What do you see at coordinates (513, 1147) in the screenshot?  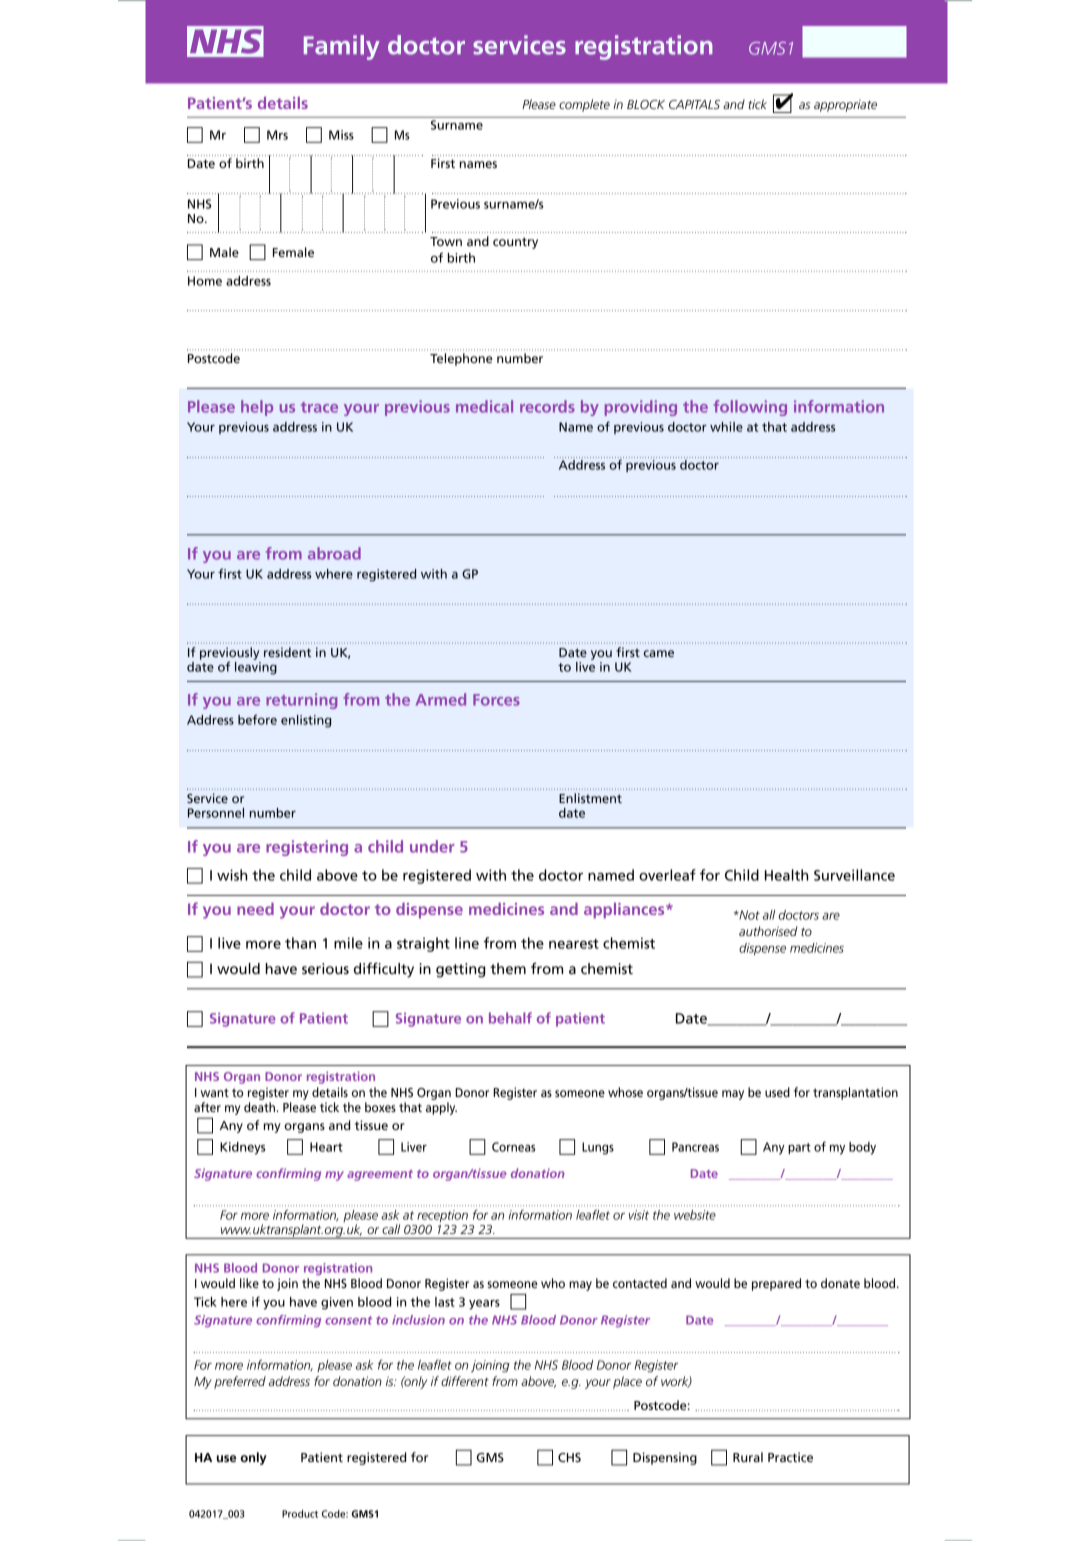 I see `Corneas` at bounding box center [513, 1147].
